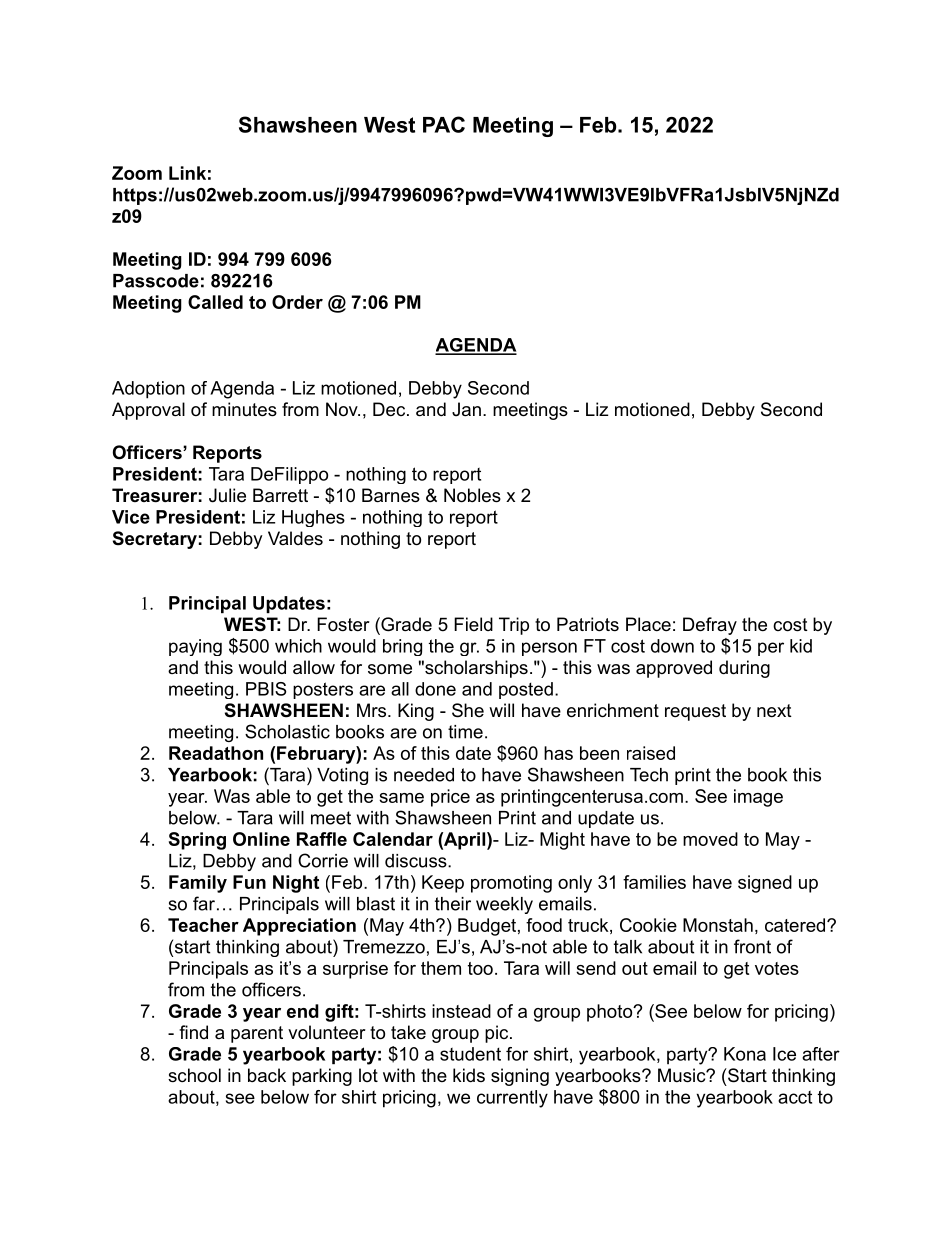  What do you see at coordinates (195, 647) in the document?
I see `paying` at bounding box center [195, 647].
